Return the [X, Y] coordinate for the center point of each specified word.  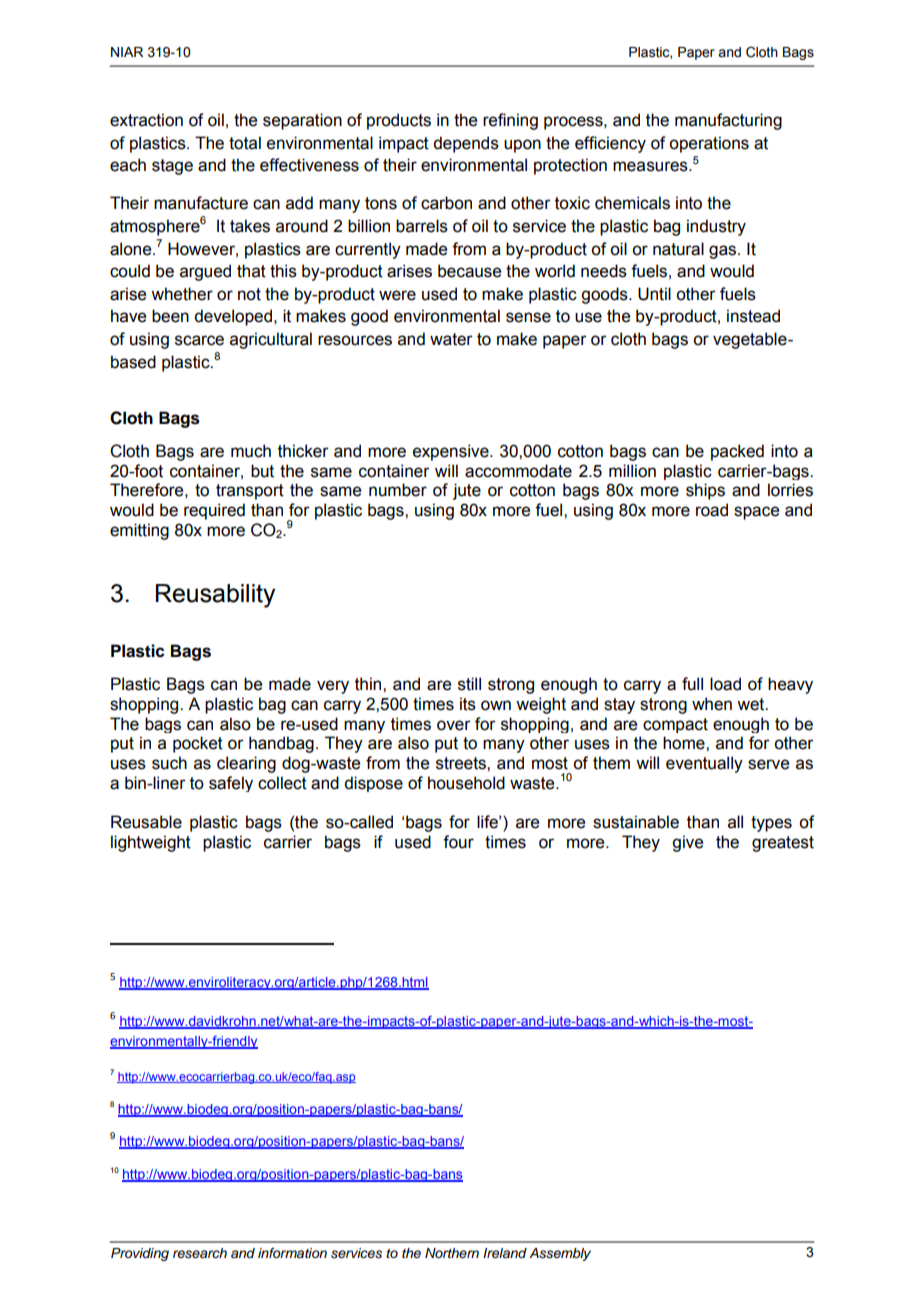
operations [709, 144]
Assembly [560, 1254]
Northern [452, 1253]
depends [466, 144]
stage [172, 167]
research [200, 1253]
